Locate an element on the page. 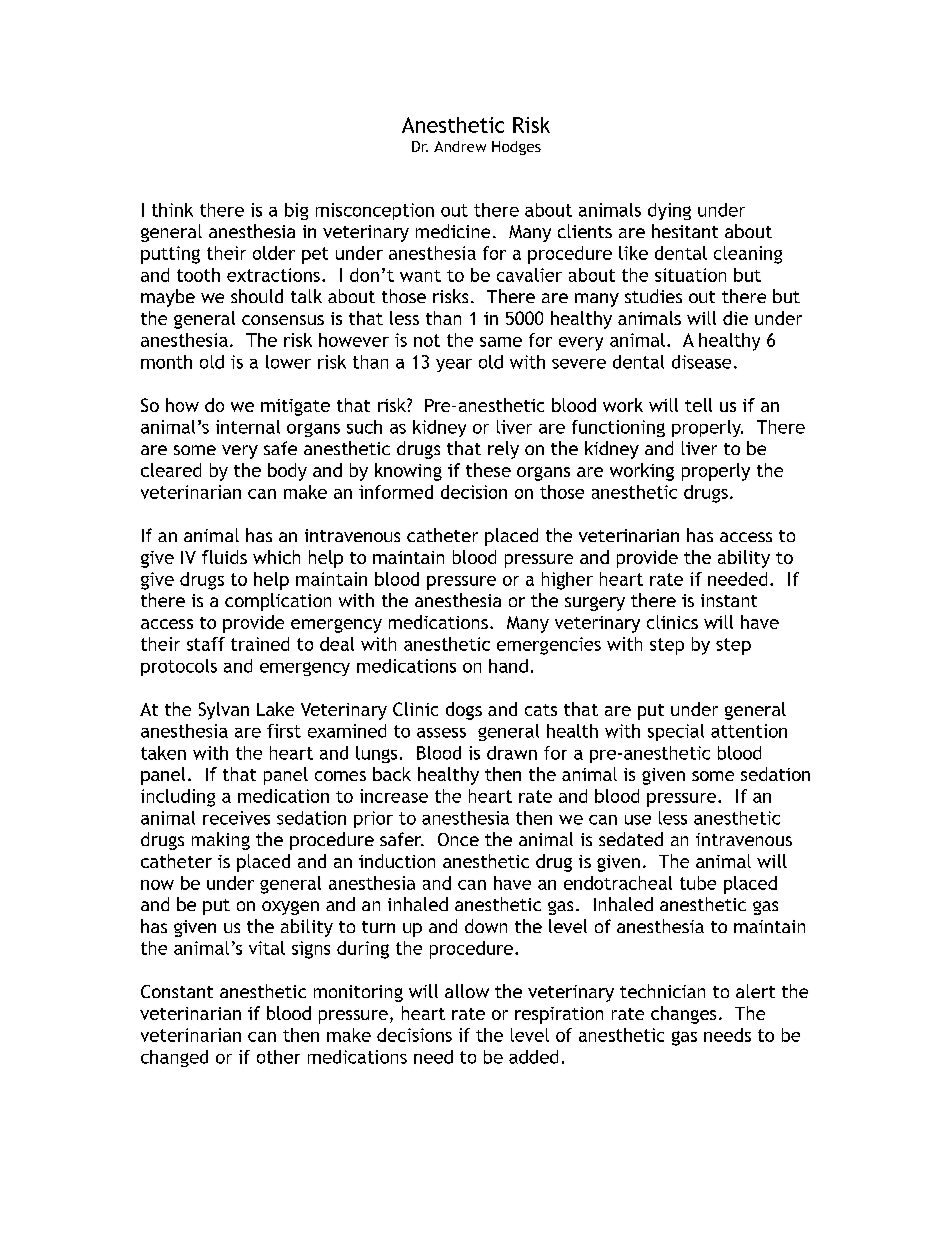  hand is located at coordinates (508, 666).
